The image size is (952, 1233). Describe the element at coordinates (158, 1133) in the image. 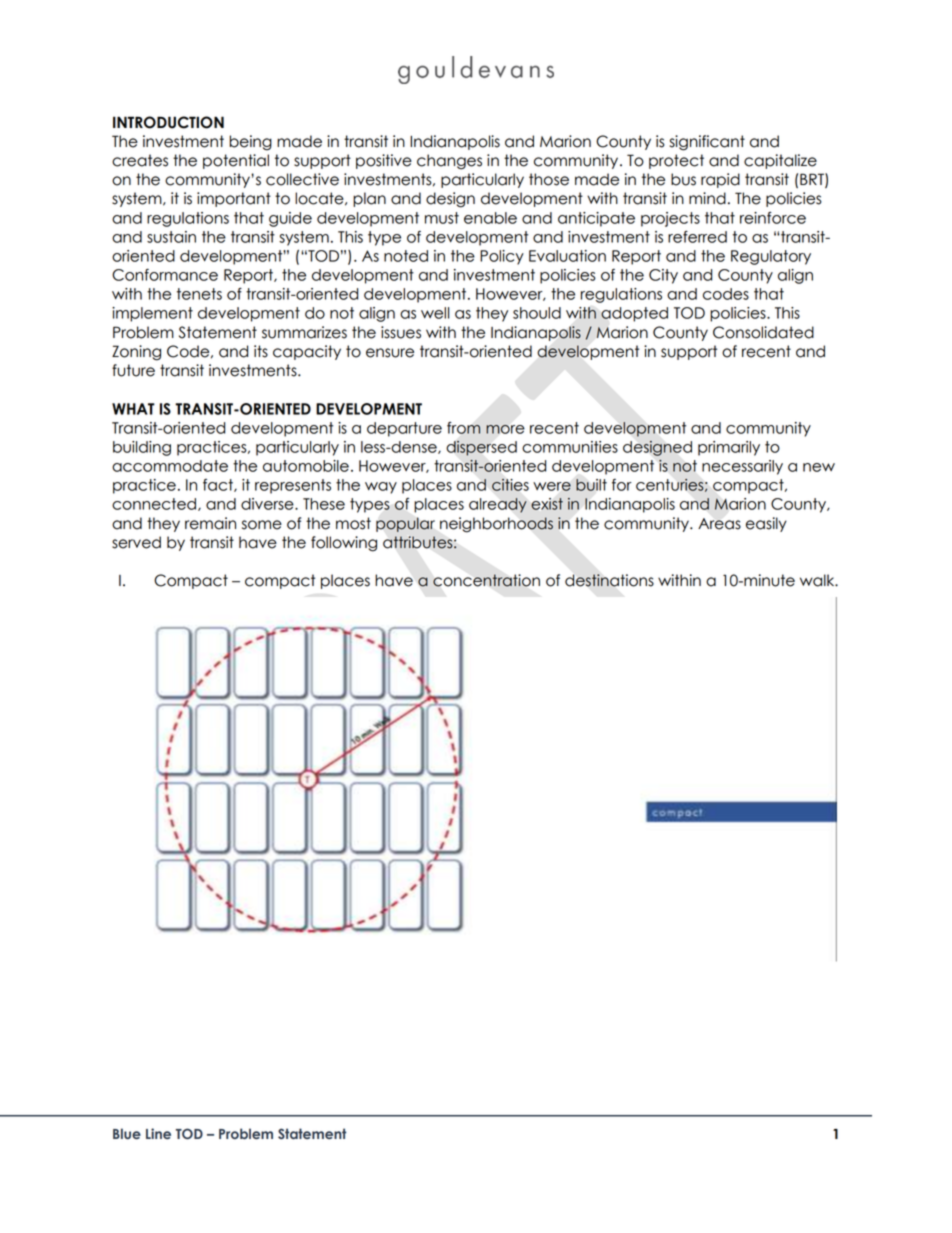

I see `Line` at that location.
